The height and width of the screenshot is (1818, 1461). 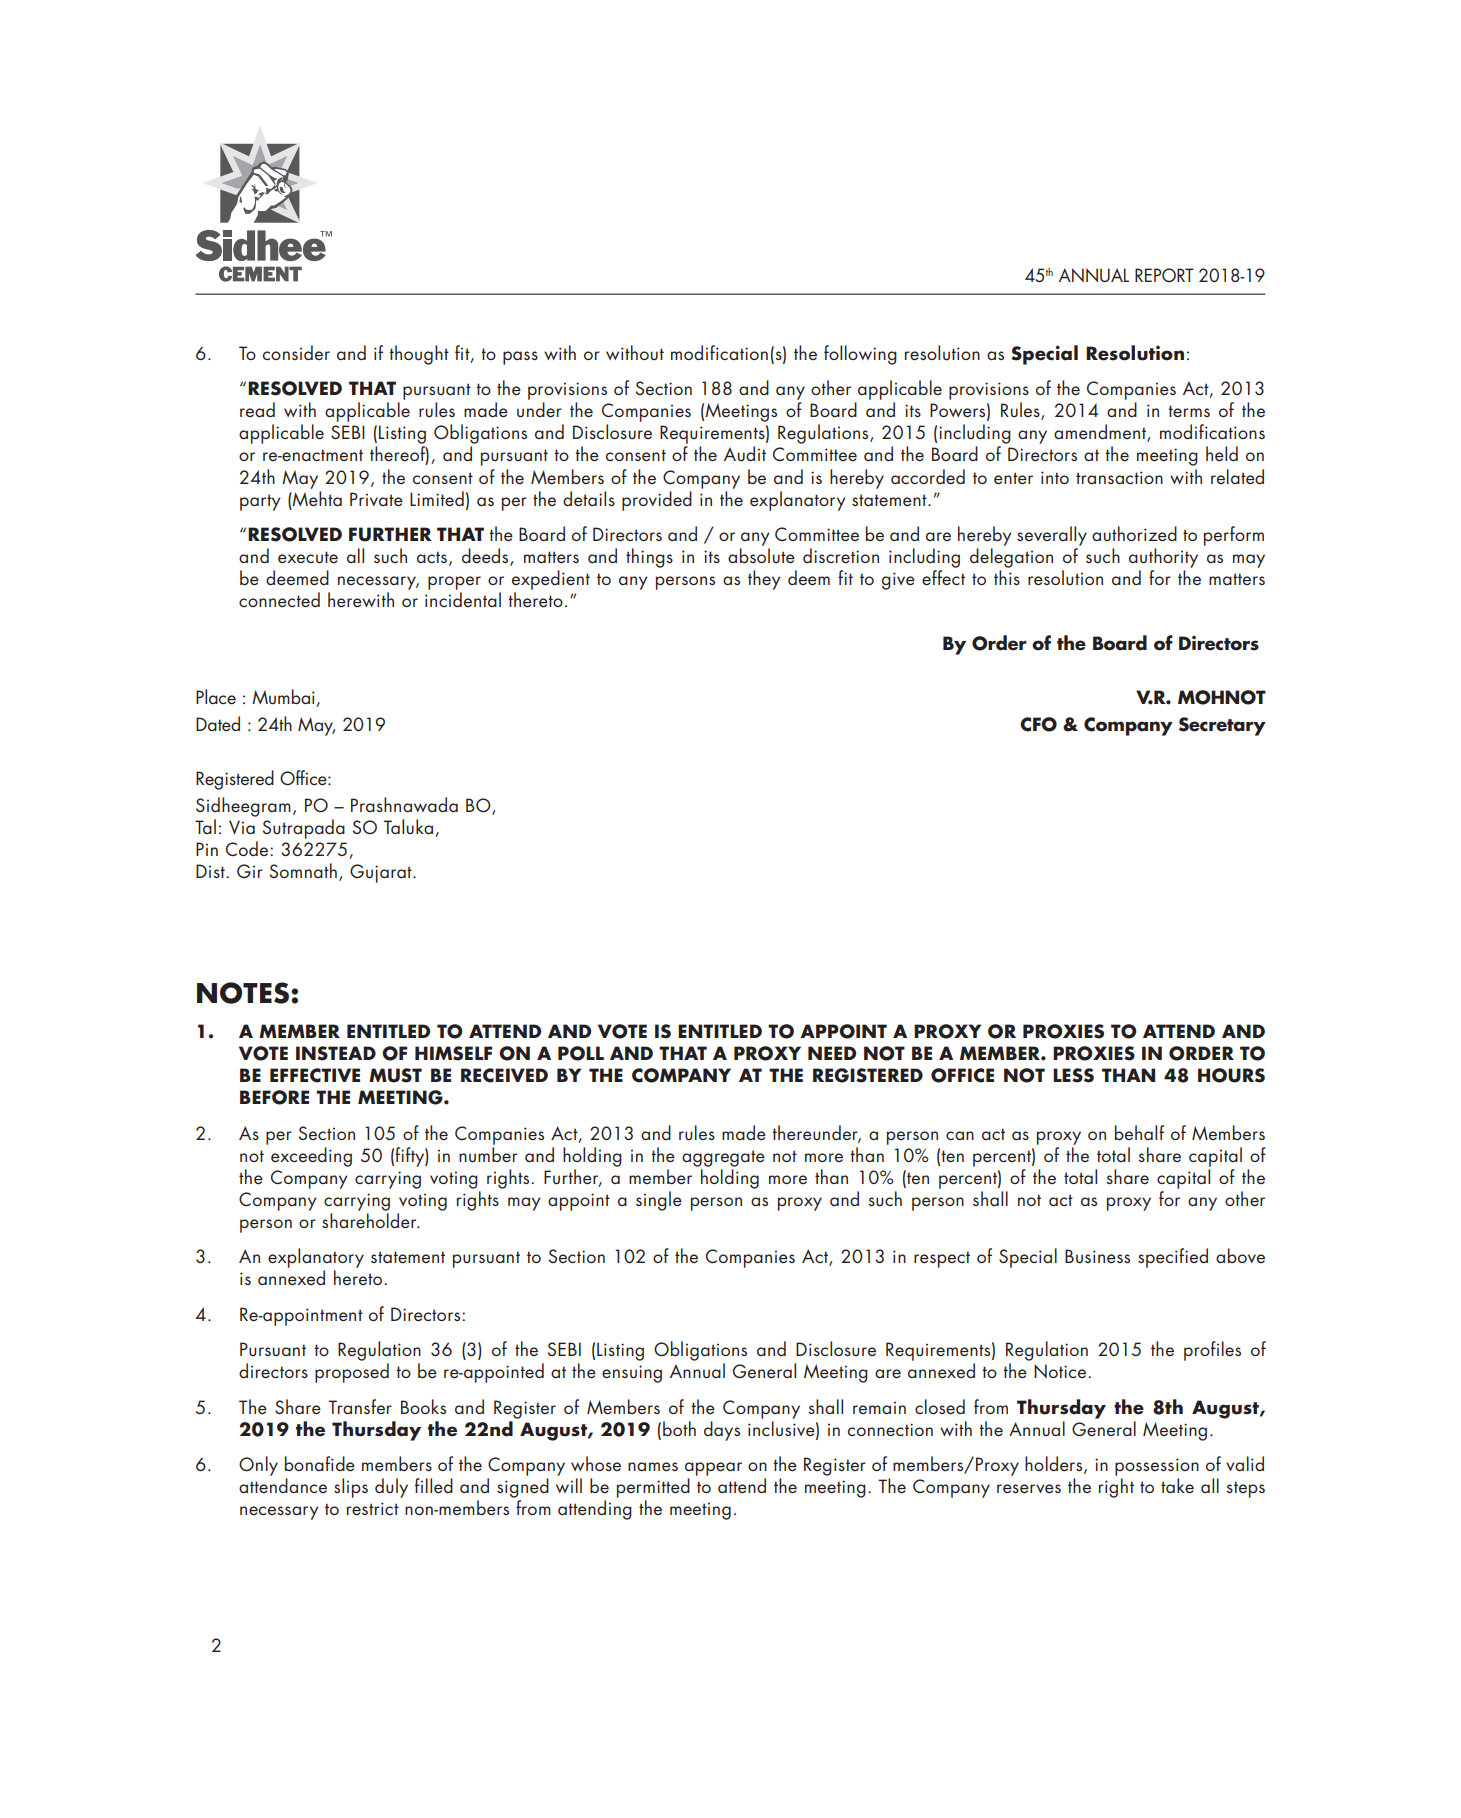 What do you see at coordinates (761, 556) in the screenshot?
I see `absolute` at bounding box center [761, 556].
